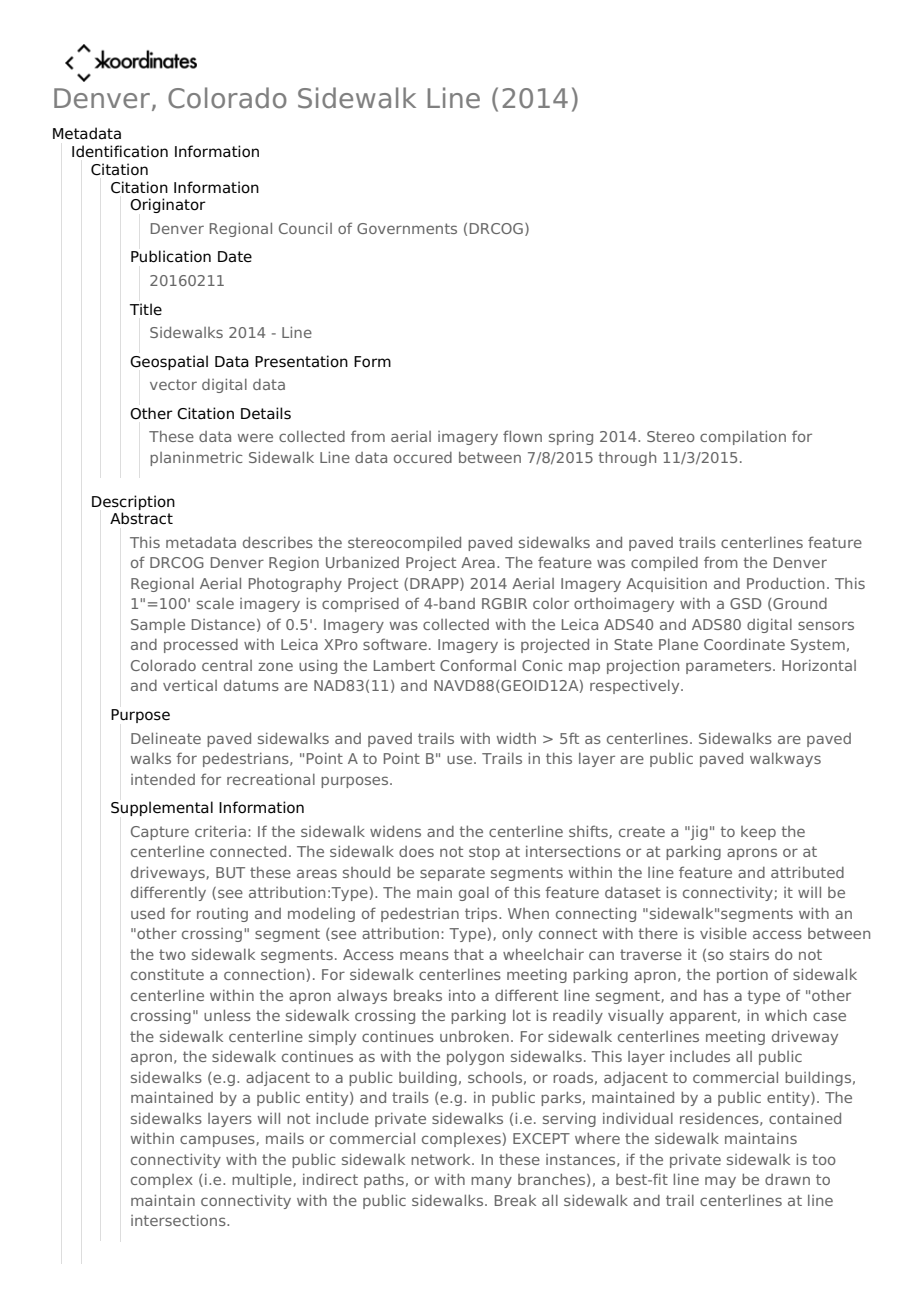 This page has height=1308, width=924. I want to click on compilation, so click(743, 437).
